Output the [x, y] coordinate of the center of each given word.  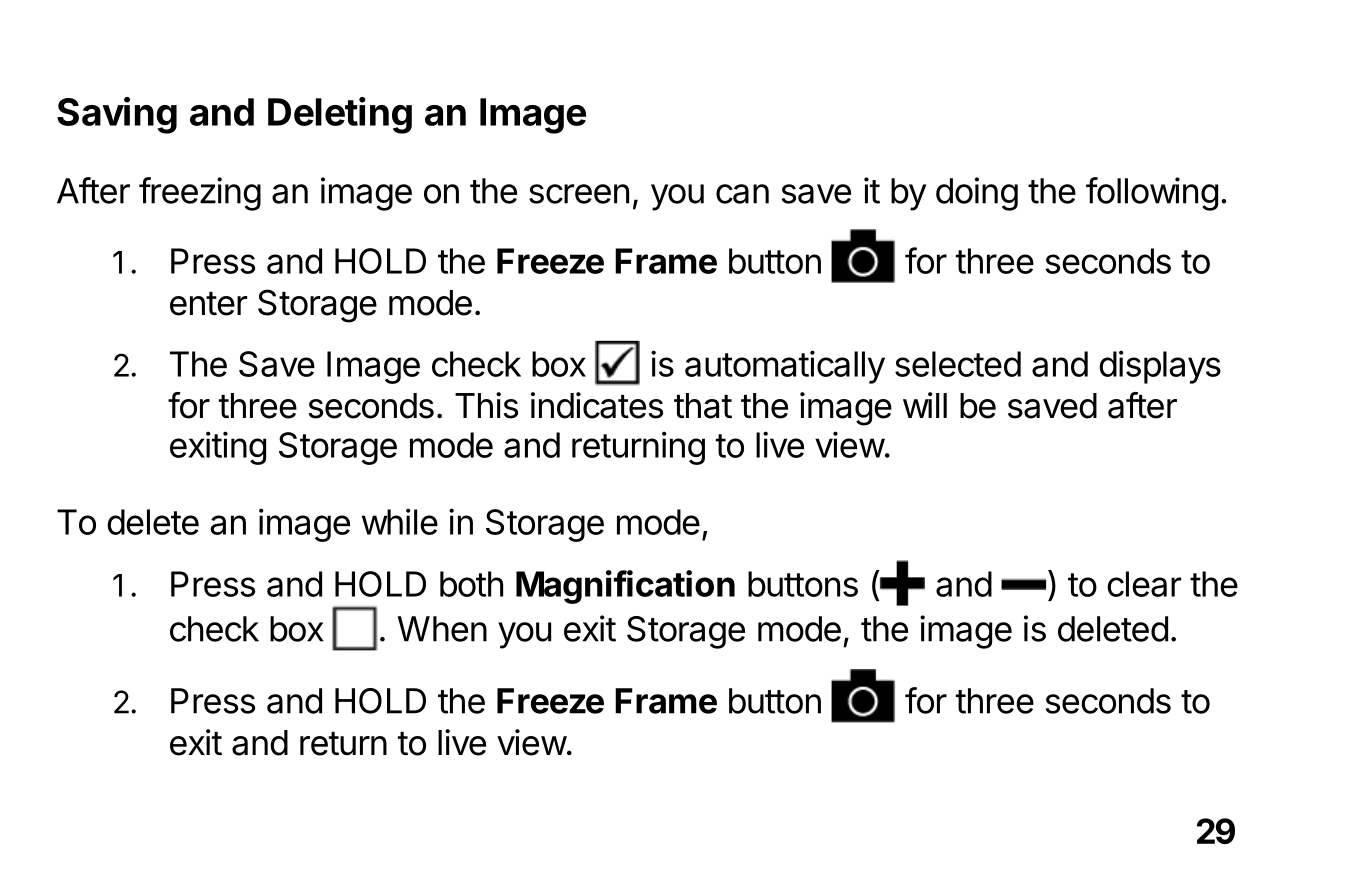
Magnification [625, 587]
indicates [597, 405]
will [925, 405]
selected [958, 364]
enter [208, 303]
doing [977, 194]
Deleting [340, 115]
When [442, 629]
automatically [785, 367]
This [486, 405]
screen [579, 194]
